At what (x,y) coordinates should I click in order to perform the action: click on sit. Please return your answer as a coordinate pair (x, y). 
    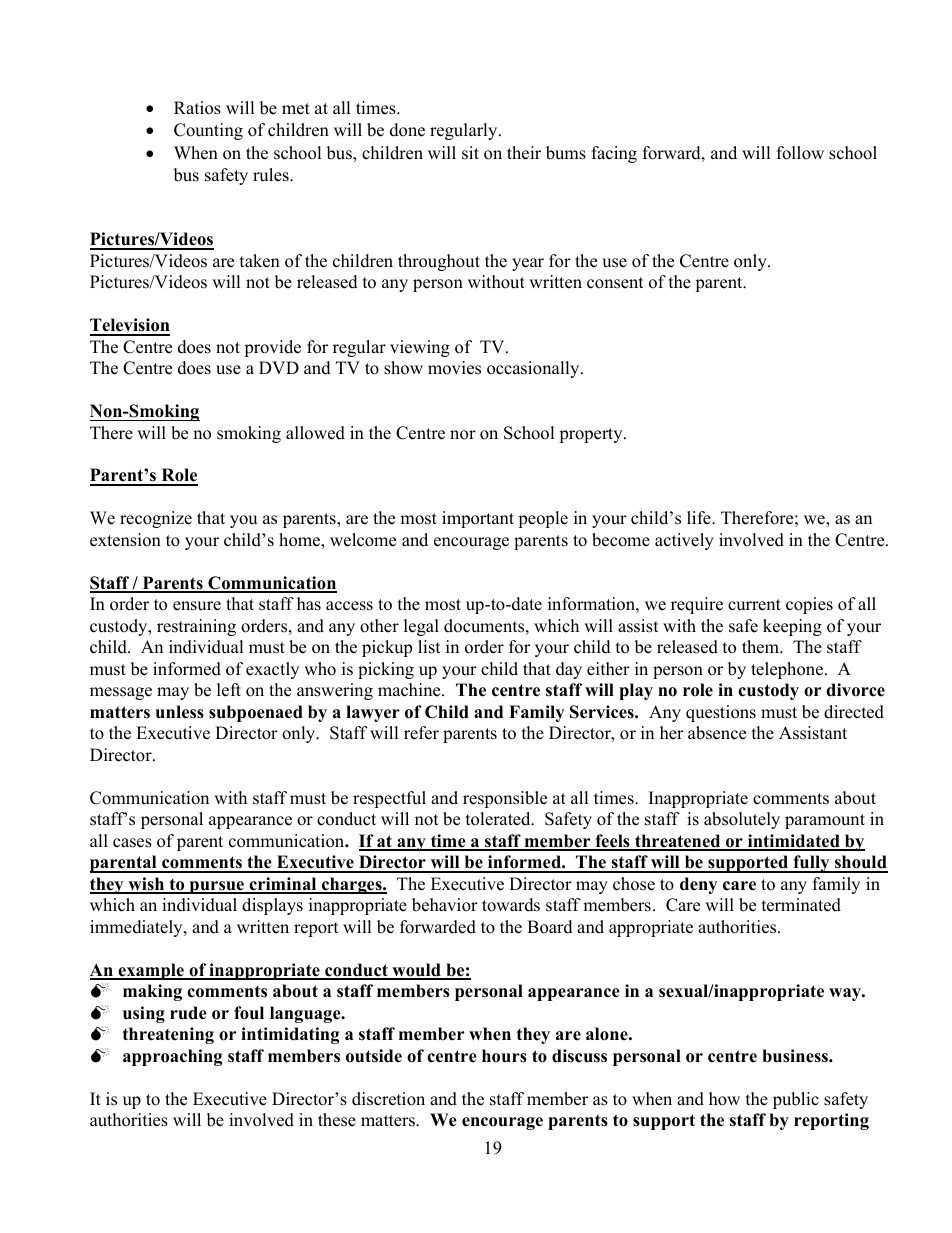
    Looking at the image, I should click on (470, 153).
